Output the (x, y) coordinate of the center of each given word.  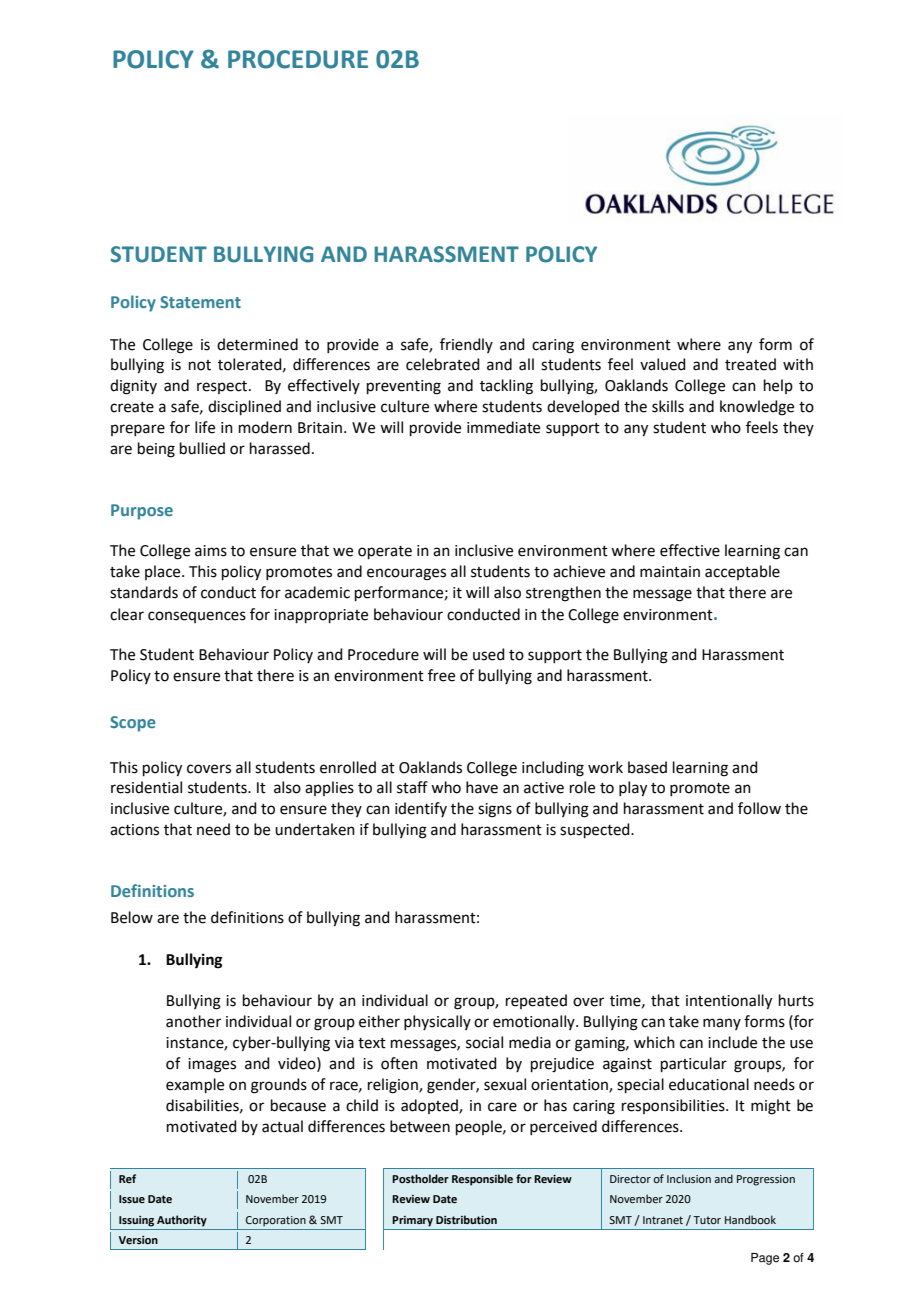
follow (759, 808)
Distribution (466, 1219)
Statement (200, 302)
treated (750, 364)
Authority (182, 1221)
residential (146, 787)
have (482, 787)
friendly (466, 345)
